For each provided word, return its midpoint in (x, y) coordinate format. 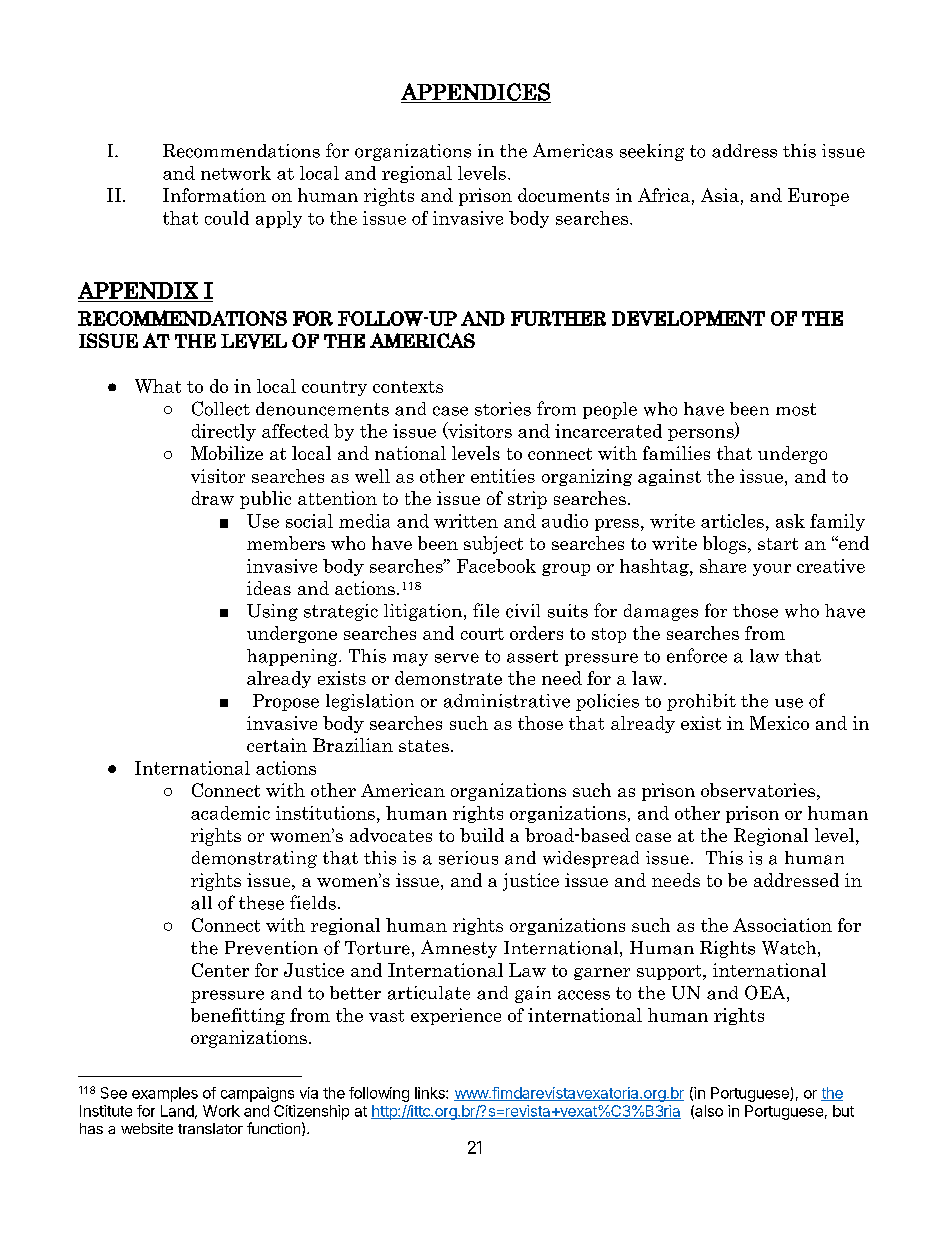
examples (165, 1094)
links (431, 1093)
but (843, 1111)
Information (214, 195)
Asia (720, 195)
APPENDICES (476, 93)
